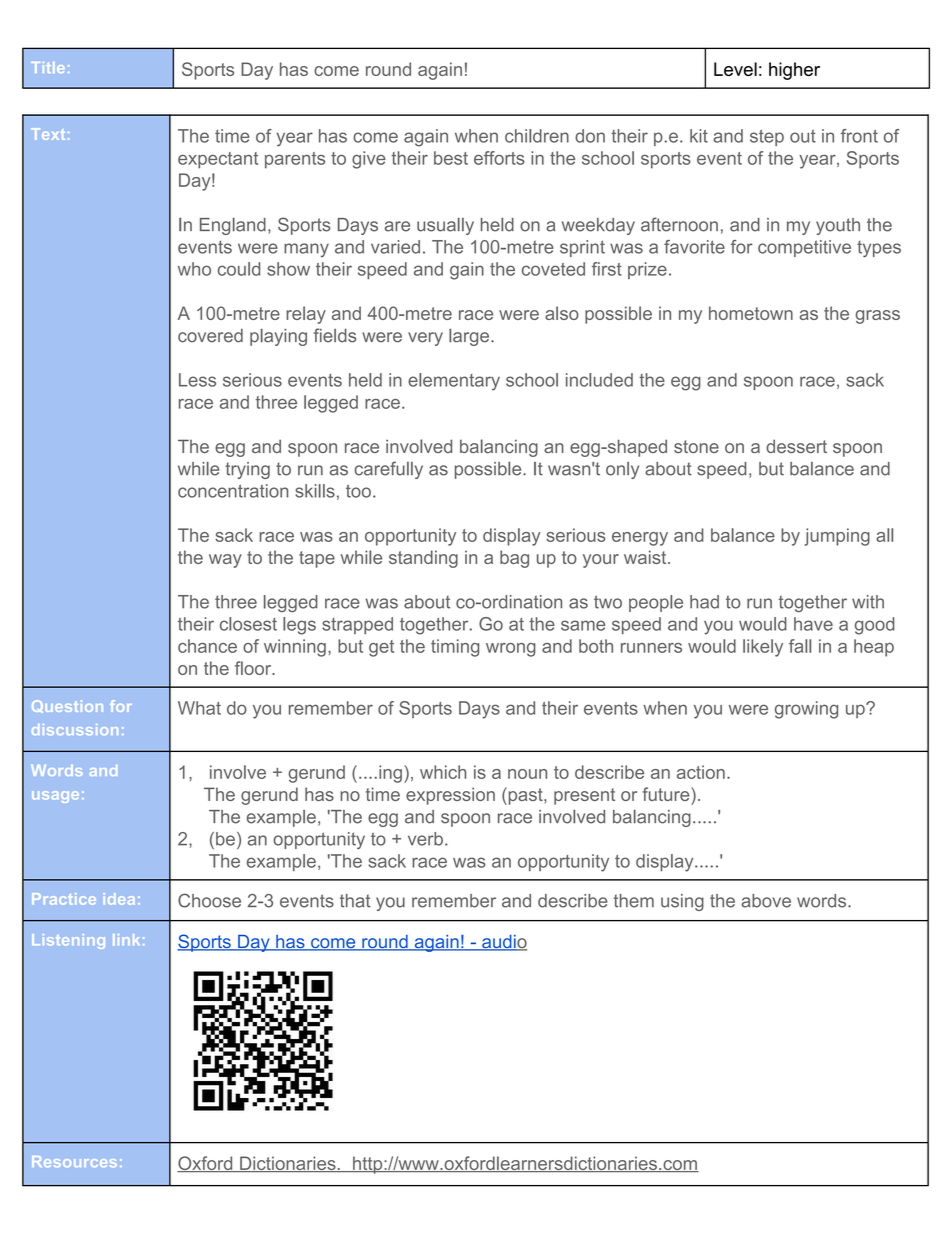 Image resolution: width=952 pixels, height=1233 pixels. Describe the element at coordinates (682, 902) in the image. I see `using` at that location.
